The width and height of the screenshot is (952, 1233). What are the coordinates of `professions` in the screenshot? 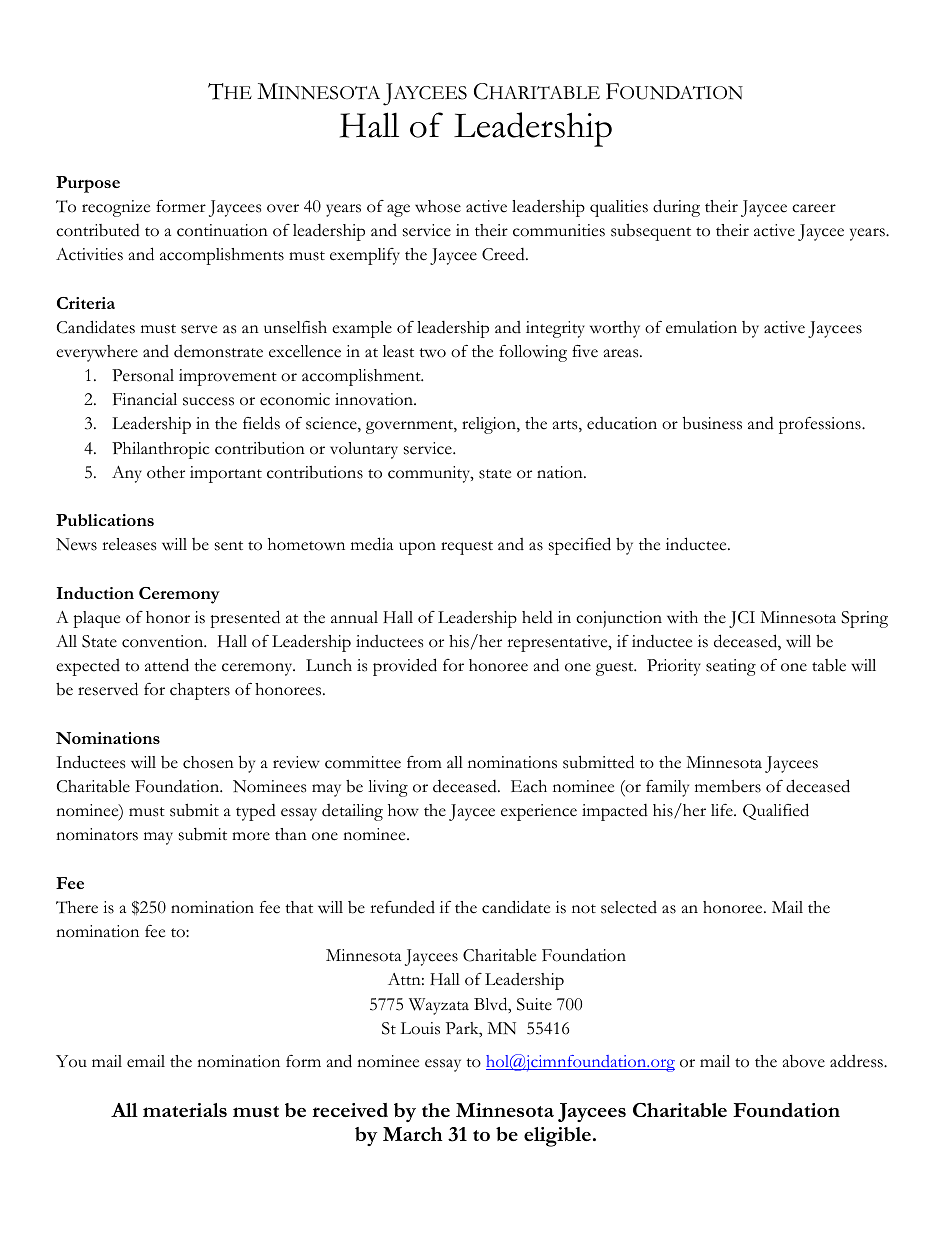 It's located at (821, 425).
